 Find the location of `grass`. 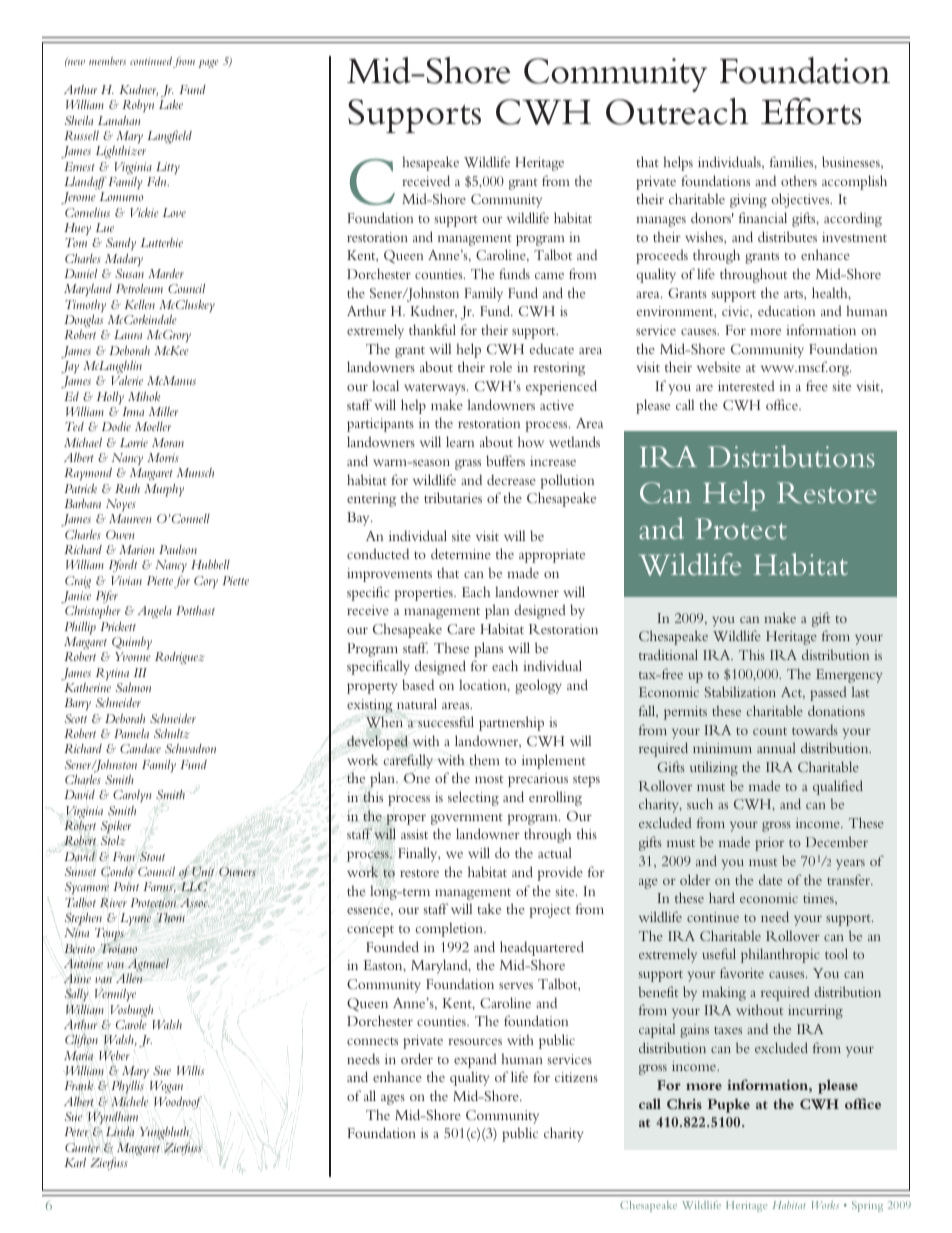

grass is located at coordinates (468, 464).
